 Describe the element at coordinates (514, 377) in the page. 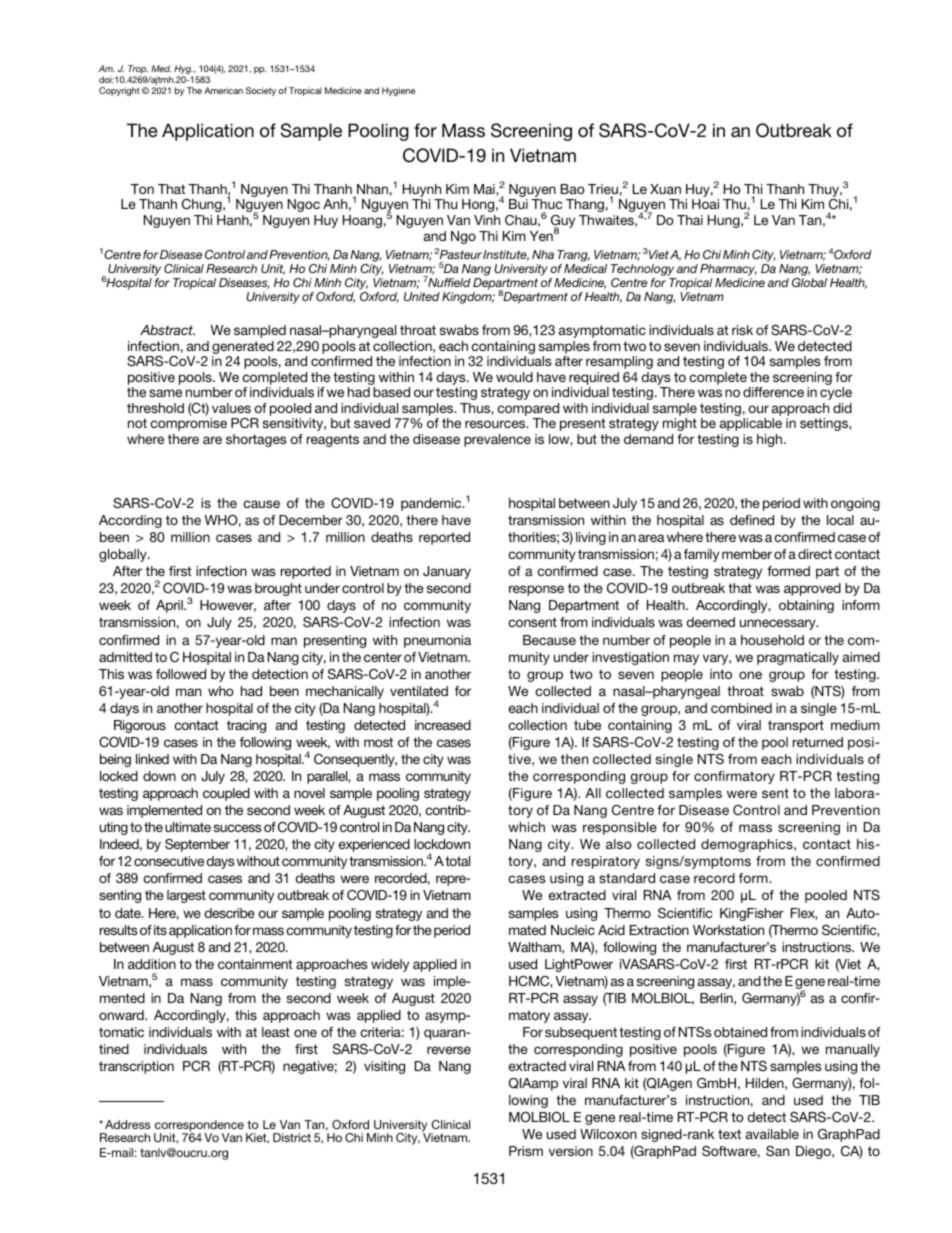

I see `would` at that location.
